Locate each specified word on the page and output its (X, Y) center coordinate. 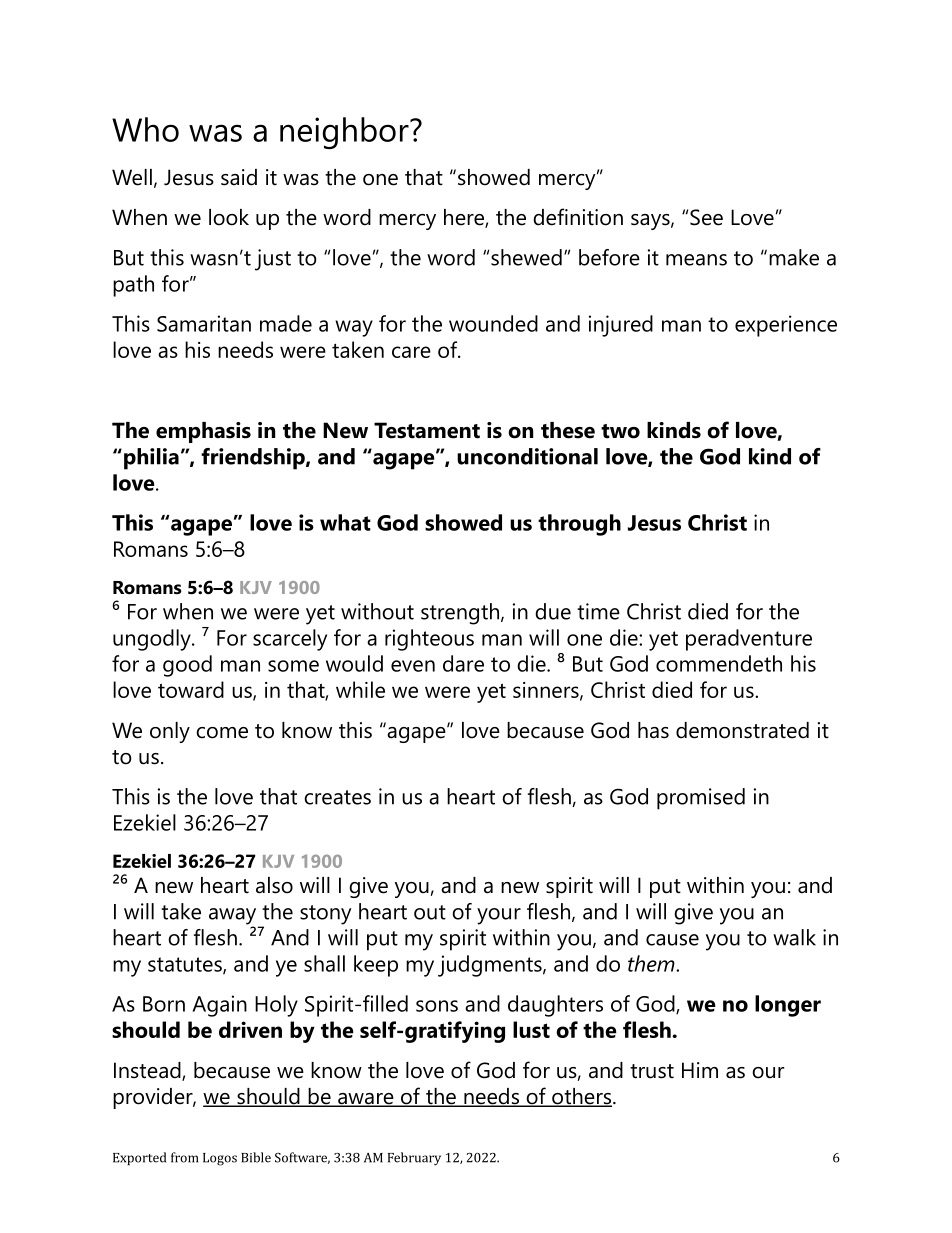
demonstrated (742, 730)
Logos (220, 1159)
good (187, 666)
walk (794, 937)
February (414, 1159)
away (234, 917)
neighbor (345, 133)
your (499, 916)
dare (463, 663)
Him (700, 1070)
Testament (427, 430)
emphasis (203, 432)
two (620, 431)
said (239, 177)
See (706, 217)
